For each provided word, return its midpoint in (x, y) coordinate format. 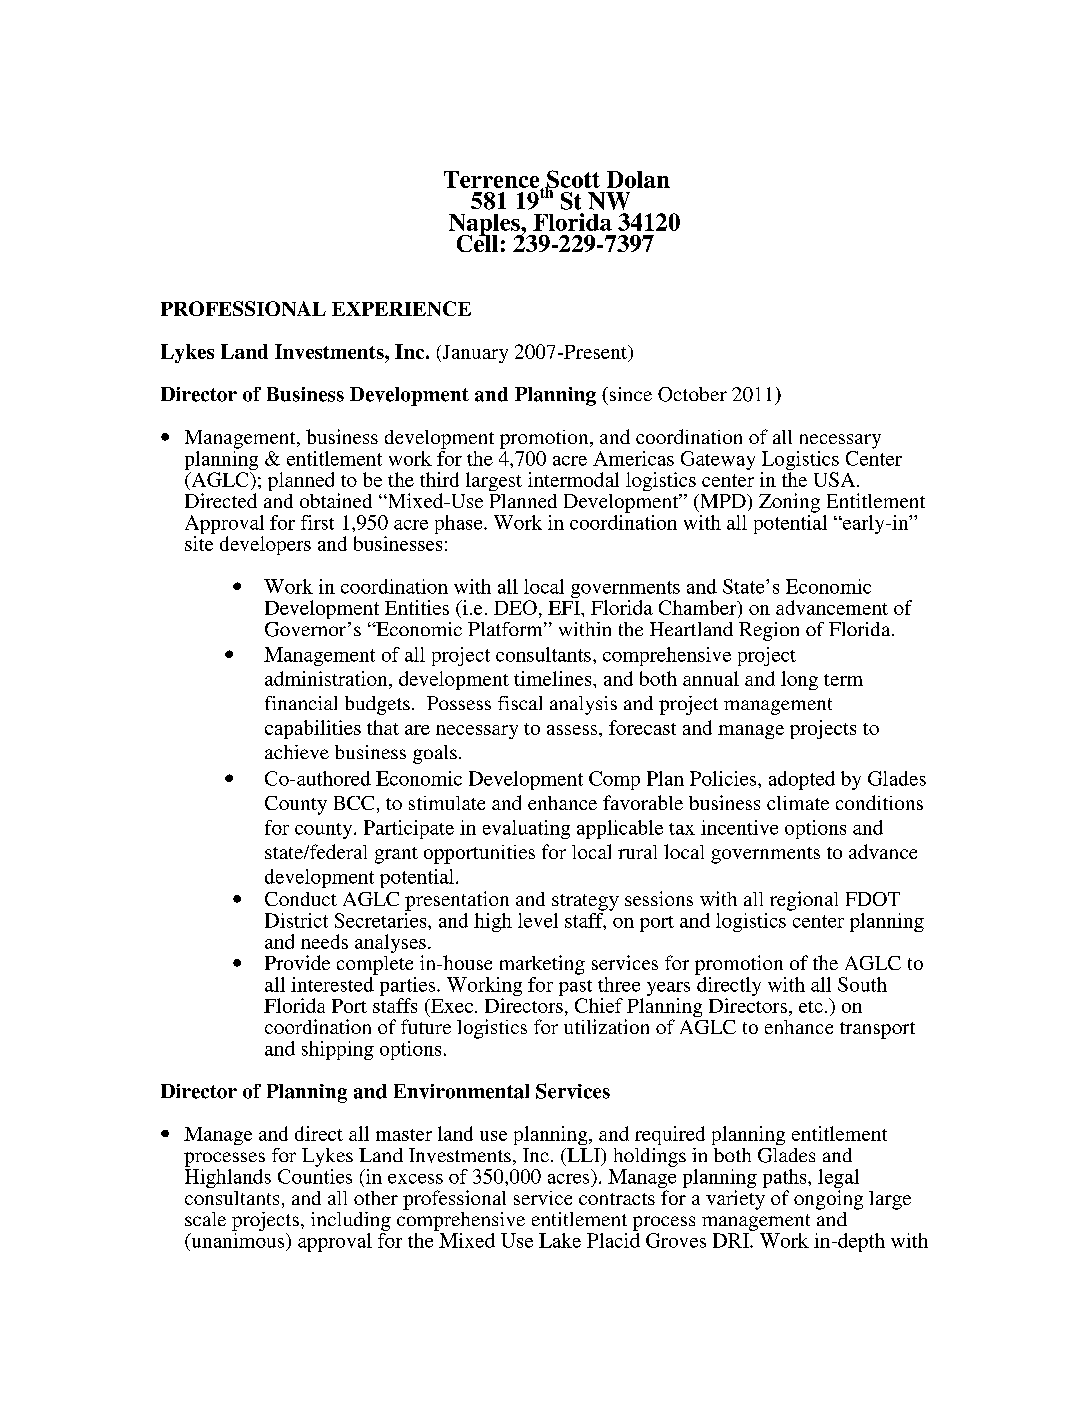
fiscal (520, 703)
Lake (560, 1240)
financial (301, 703)
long (799, 680)
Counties (315, 1176)
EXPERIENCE (401, 308)
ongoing (828, 1200)
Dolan (638, 179)
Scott (572, 180)
